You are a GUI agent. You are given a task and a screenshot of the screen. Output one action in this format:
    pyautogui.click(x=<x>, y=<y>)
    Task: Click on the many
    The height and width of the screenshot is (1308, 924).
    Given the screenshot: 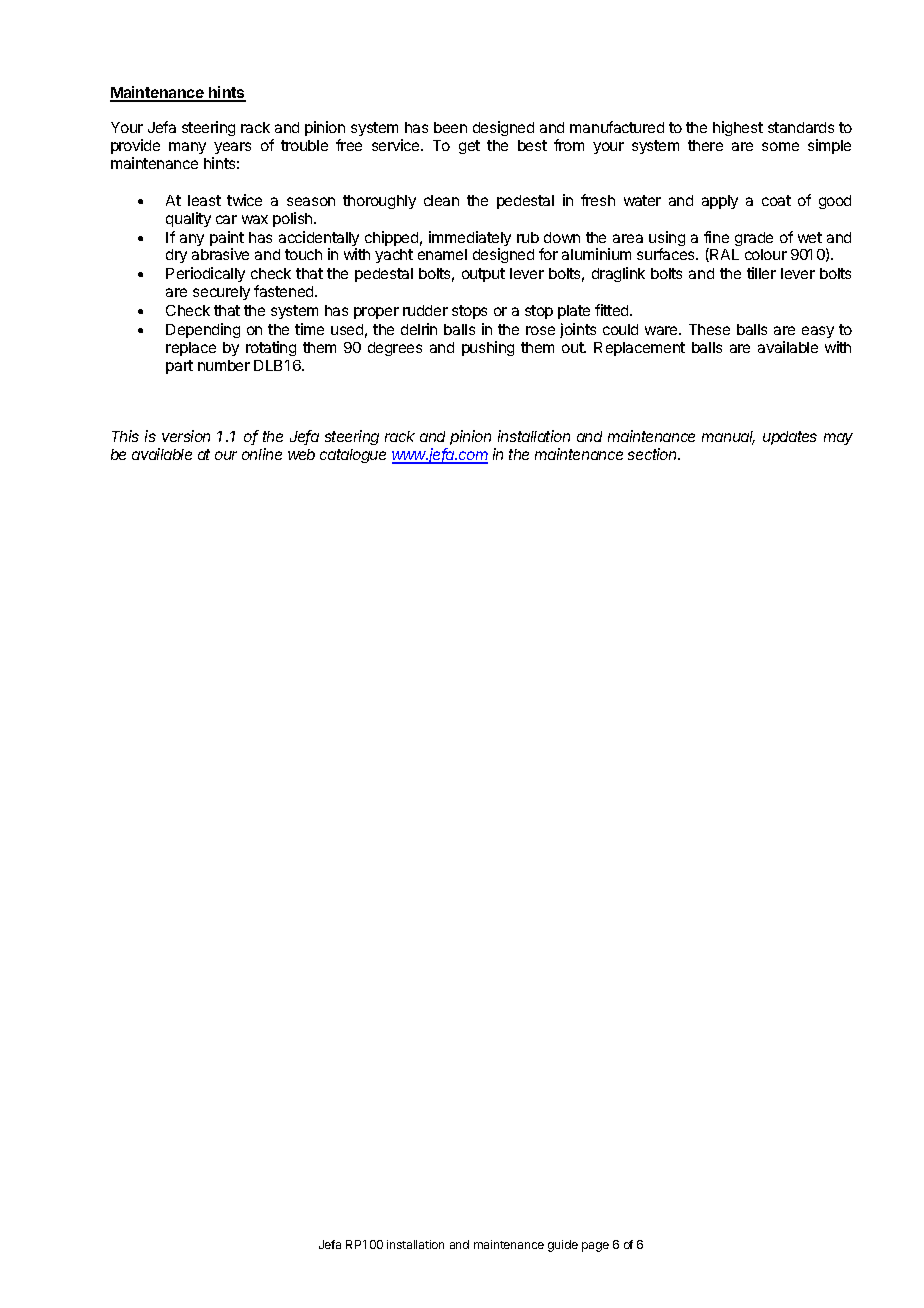 What is the action you would take?
    pyautogui.click(x=187, y=148)
